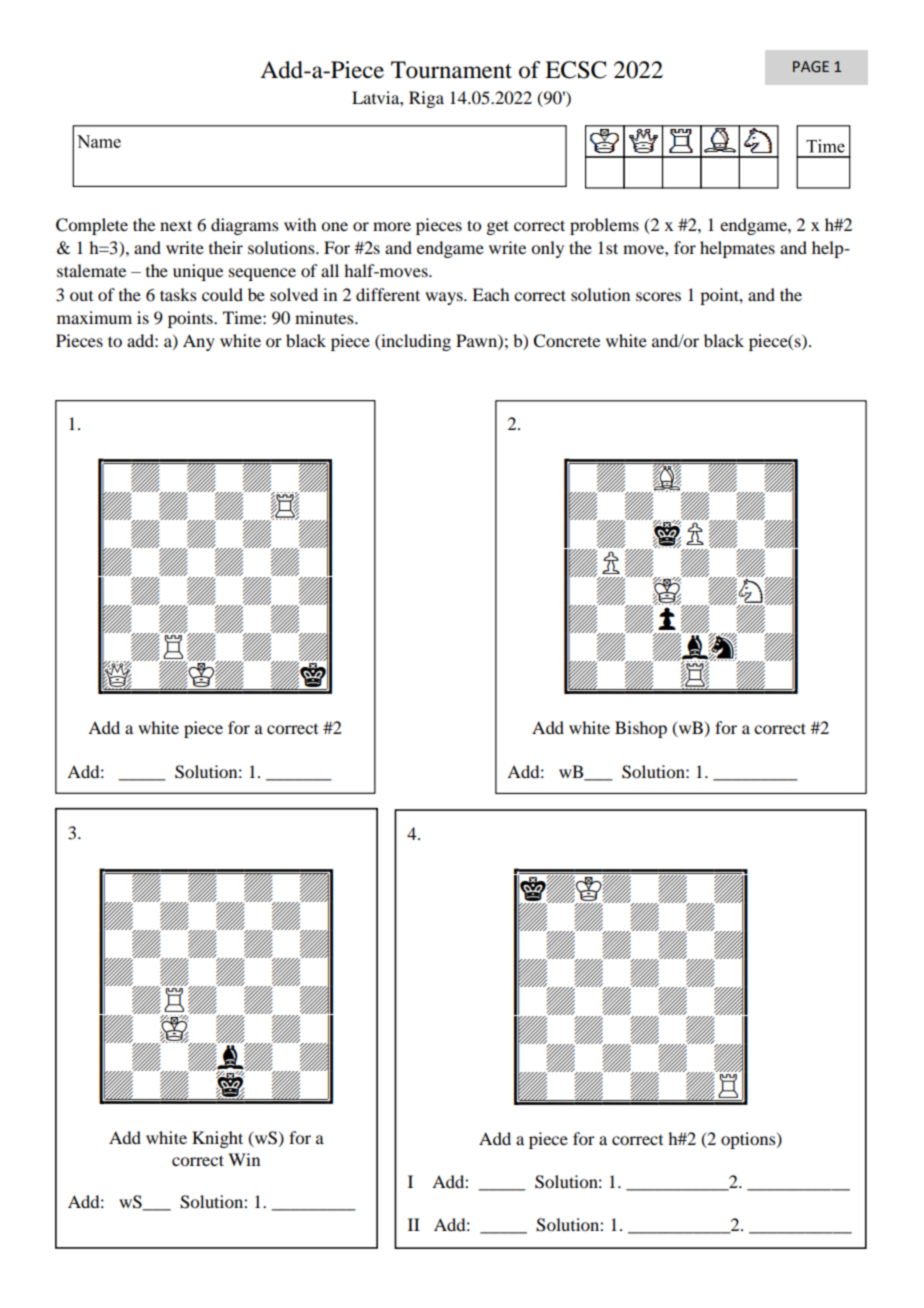 This page has width=924, height=1308. What do you see at coordinates (199, 342) in the page?
I see `Any` at bounding box center [199, 342].
